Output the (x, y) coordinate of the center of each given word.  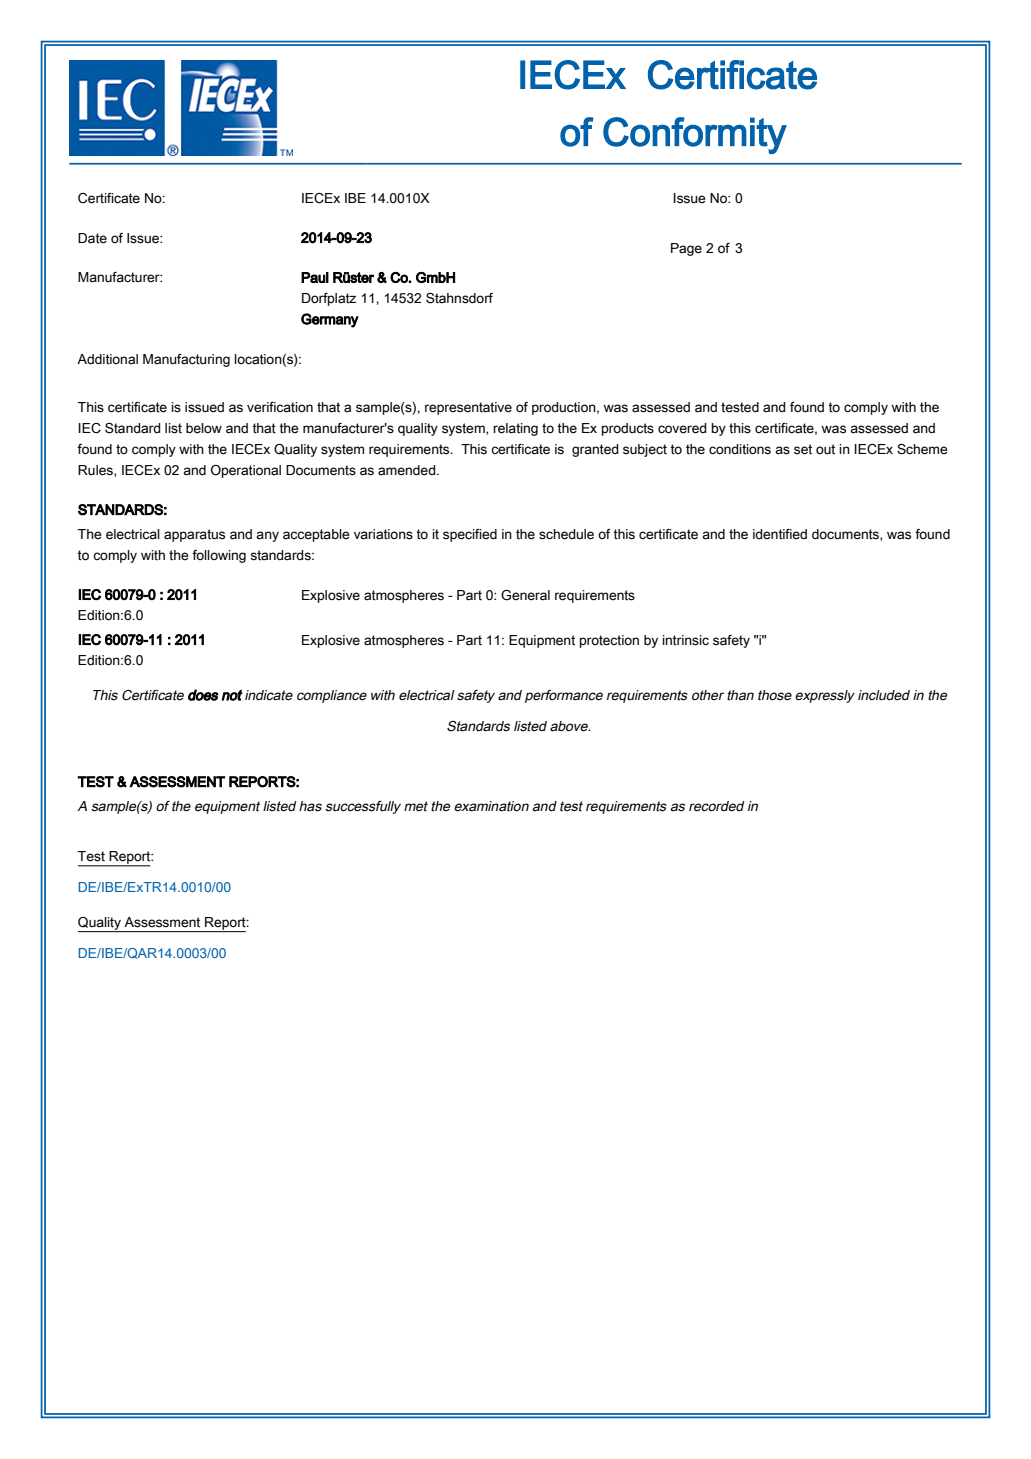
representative (468, 408)
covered (682, 428)
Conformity (695, 135)
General (525, 595)
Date (92, 238)
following (219, 556)
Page (686, 249)
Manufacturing (186, 360)
